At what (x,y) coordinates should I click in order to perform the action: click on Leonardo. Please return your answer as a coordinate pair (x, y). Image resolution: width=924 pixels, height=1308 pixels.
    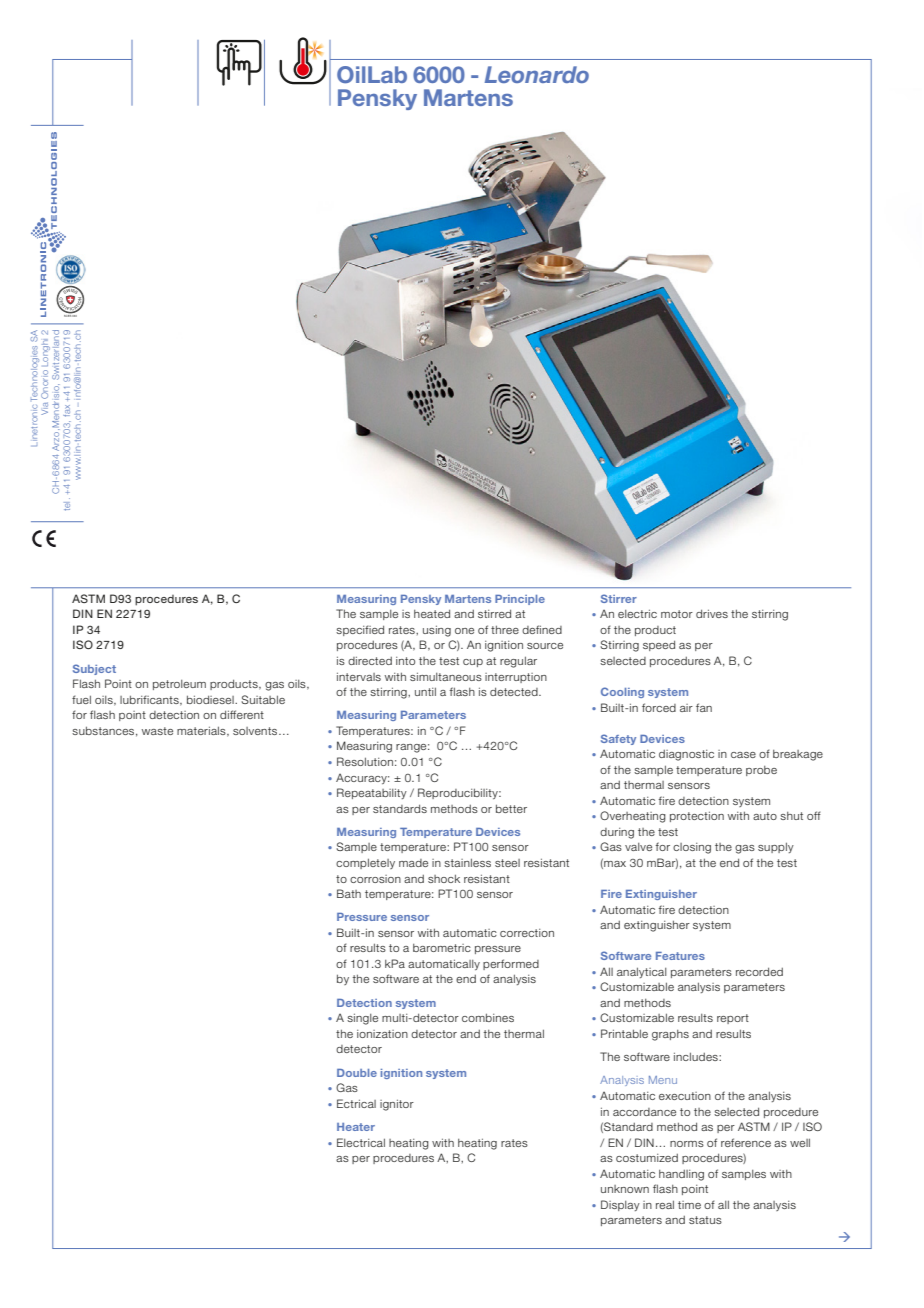
    Looking at the image, I should click on (537, 74).
